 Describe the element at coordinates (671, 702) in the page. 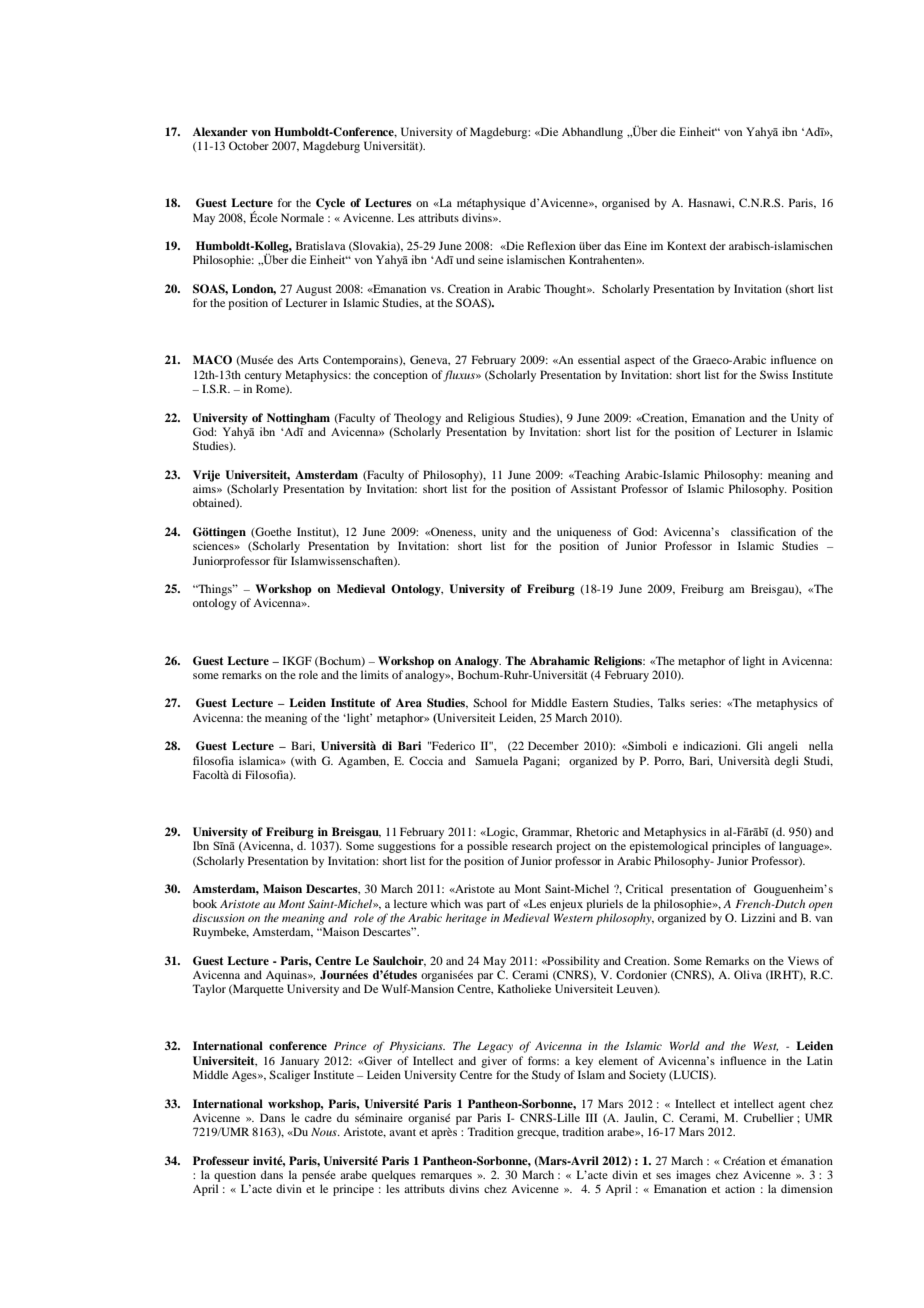

I see `Talks` at that location.
